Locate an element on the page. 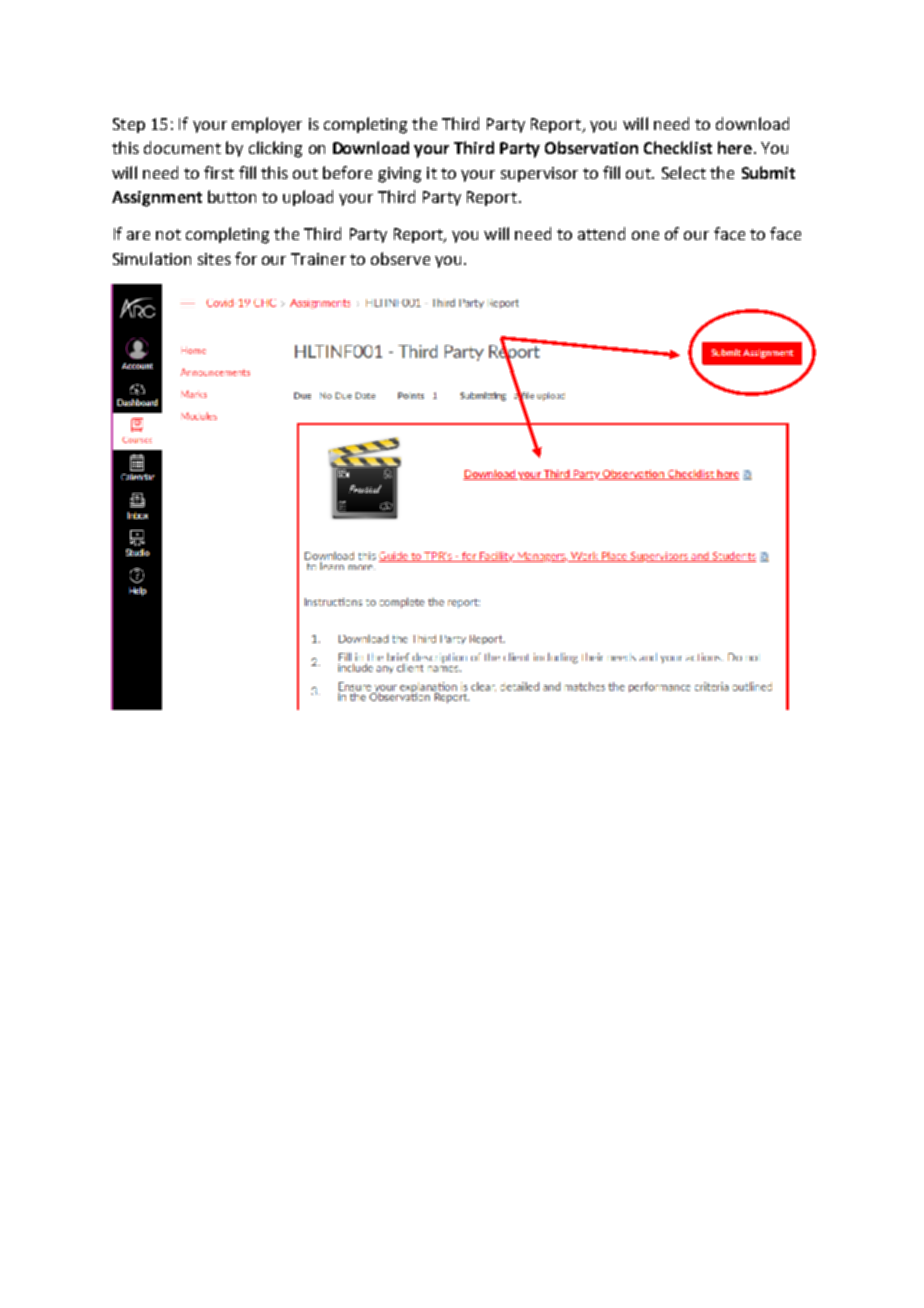 The height and width of the image is (1308, 924). attend is located at coordinates (601, 233).
